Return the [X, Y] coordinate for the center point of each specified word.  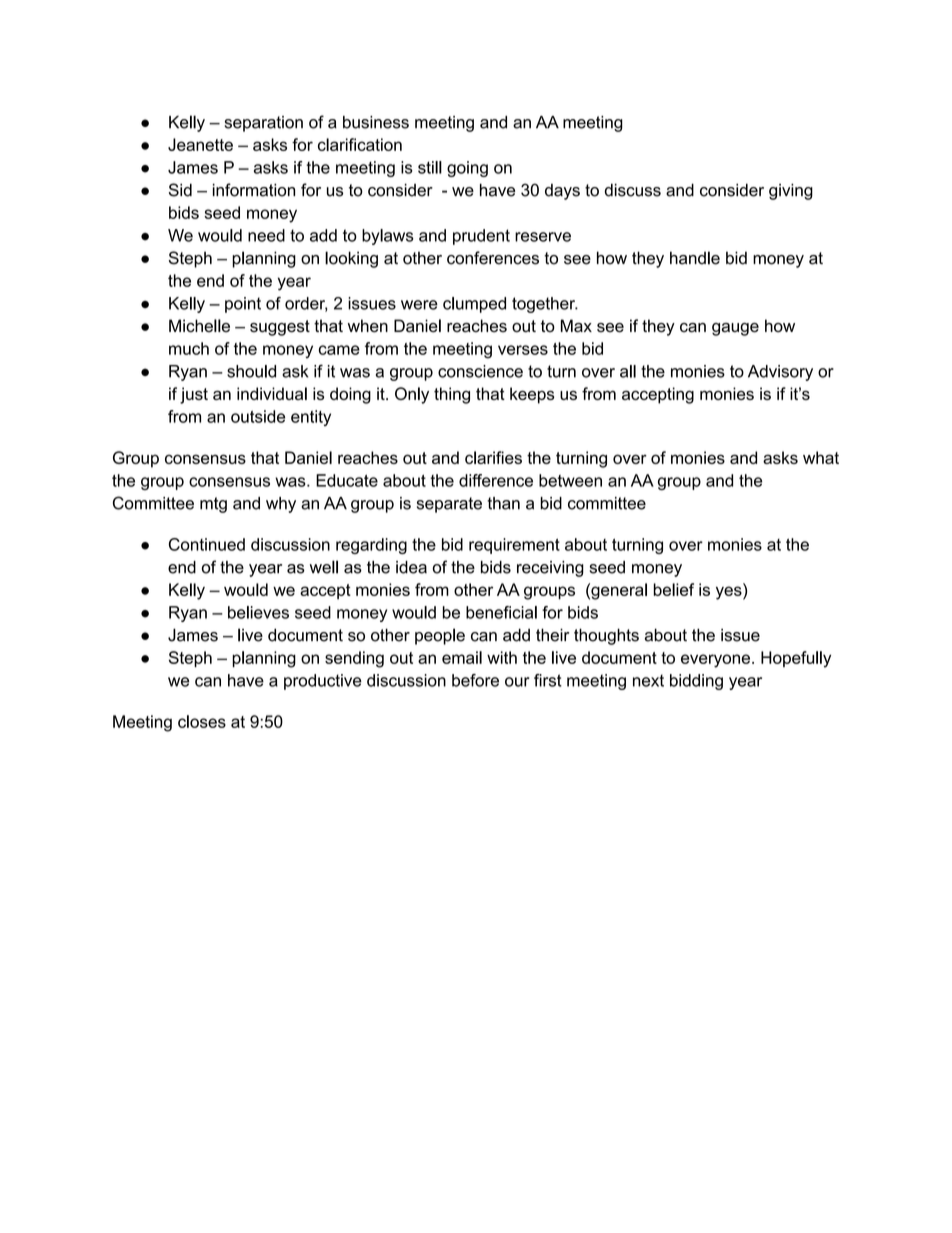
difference [496, 480]
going [467, 169]
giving [791, 192]
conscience [480, 371]
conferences [493, 258]
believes [258, 612]
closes [202, 721]
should [251, 371]
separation [263, 124]
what [821, 457]
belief [673, 589]
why [281, 505]
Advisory [780, 373]
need [266, 235]
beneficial [501, 612]
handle [695, 258]
